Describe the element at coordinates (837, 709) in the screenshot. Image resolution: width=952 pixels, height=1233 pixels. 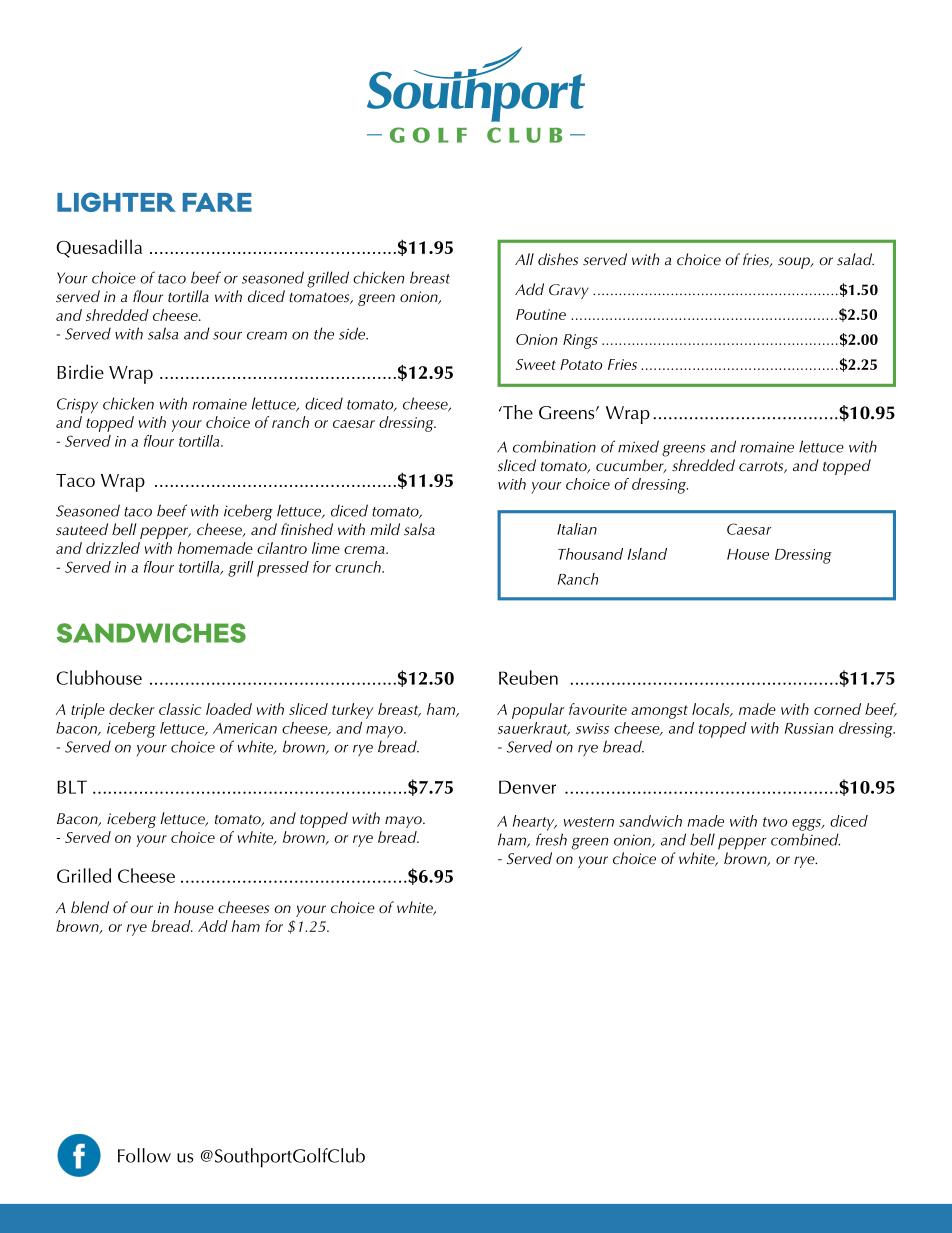
I see `corned` at that location.
